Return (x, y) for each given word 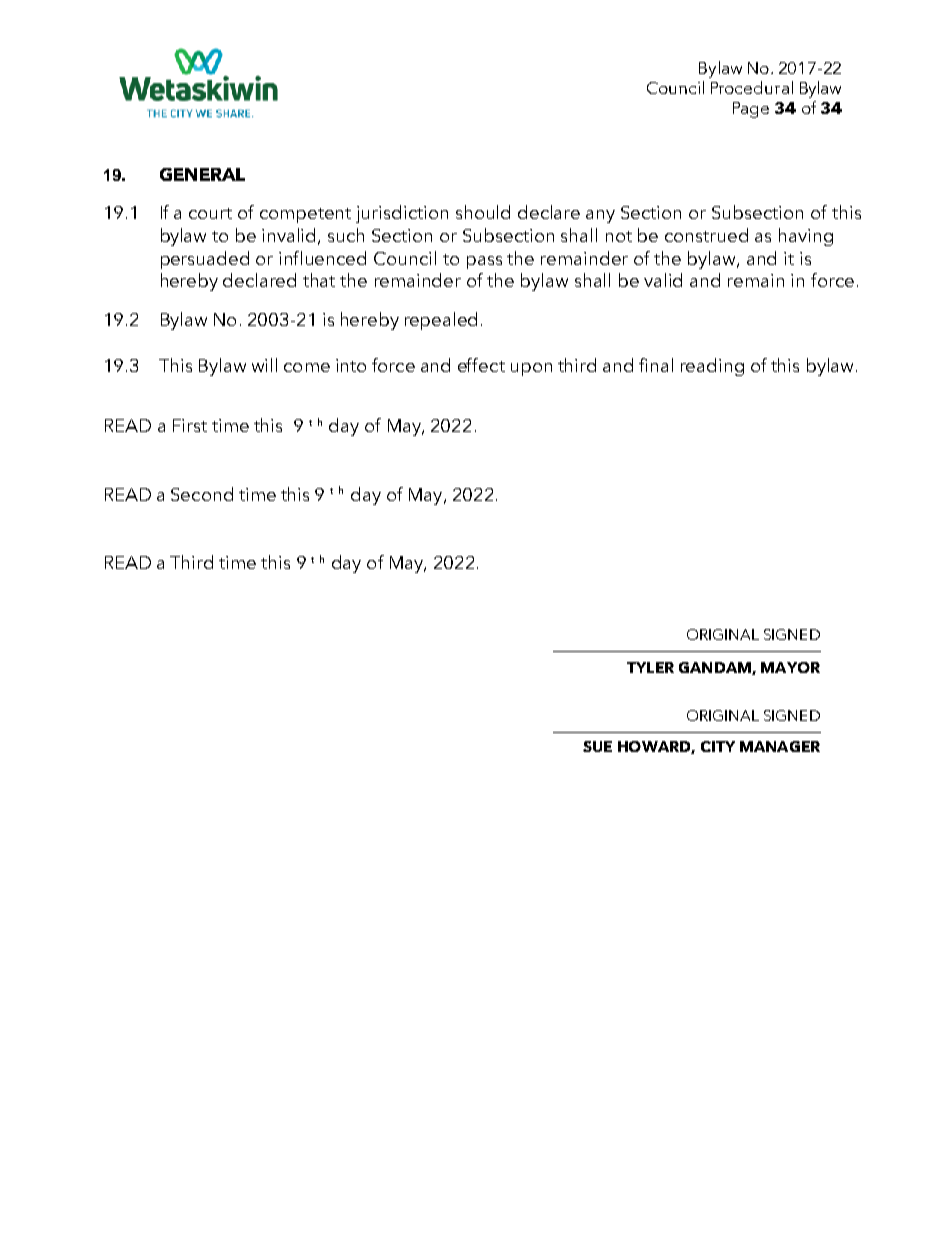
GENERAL (202, 174)
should (483, 212)
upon (531, 369)
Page (751, 110)
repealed (441, 321)
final (656, 365)
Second (202, 494)
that (319, 280)
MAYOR (790, 667)
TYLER (650, 667)
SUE (597, 746)
